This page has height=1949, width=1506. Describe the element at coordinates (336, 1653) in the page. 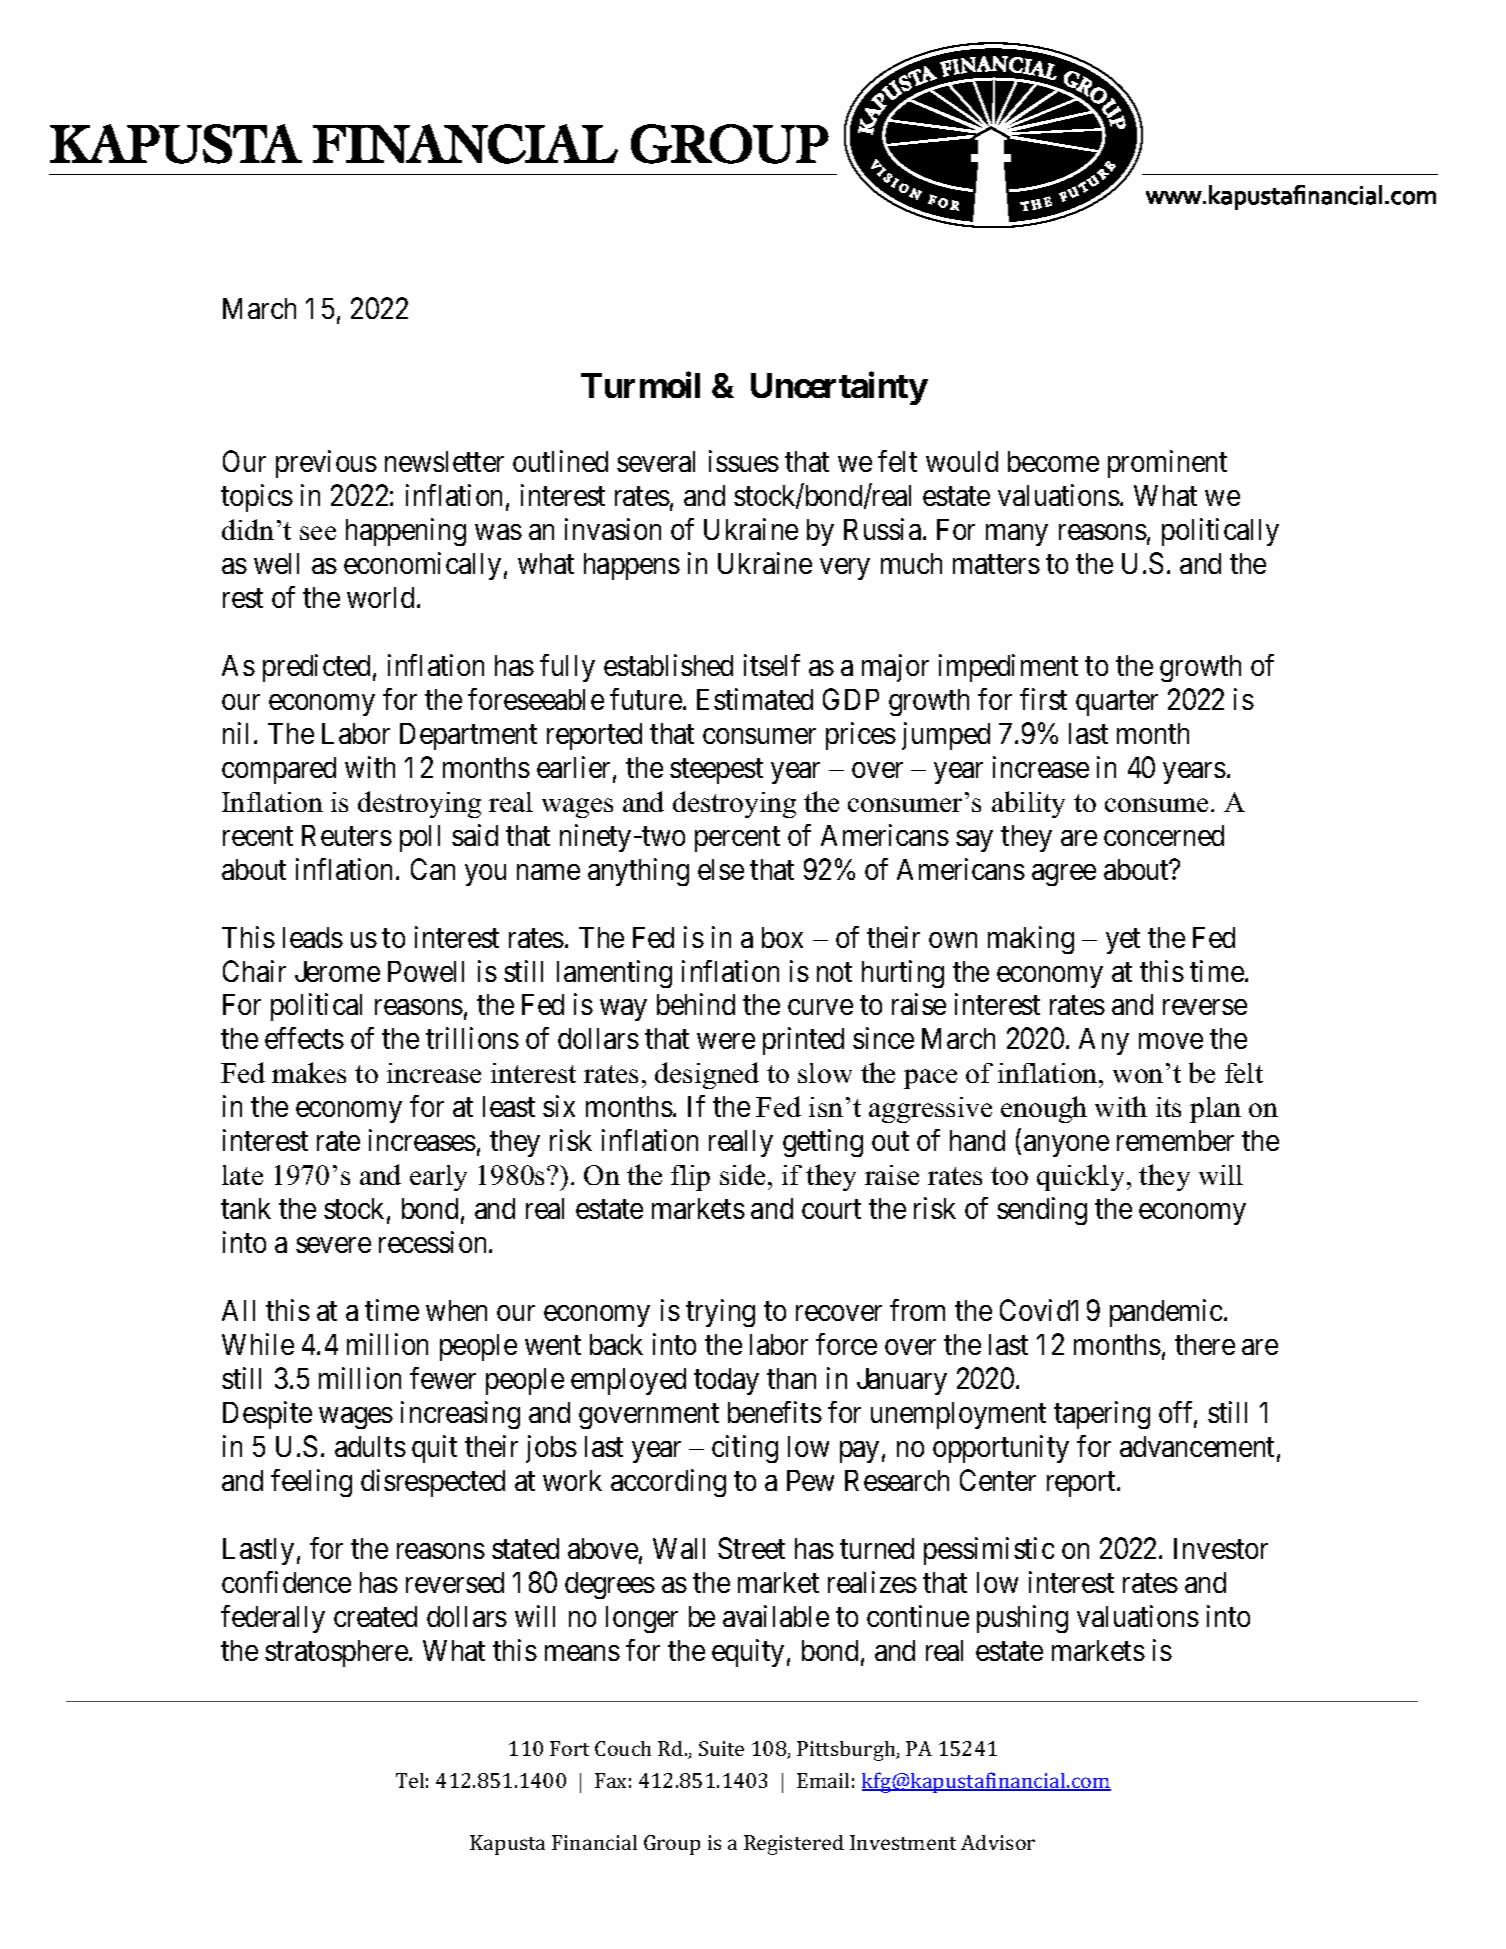

I see `stratosphere` at that location.
